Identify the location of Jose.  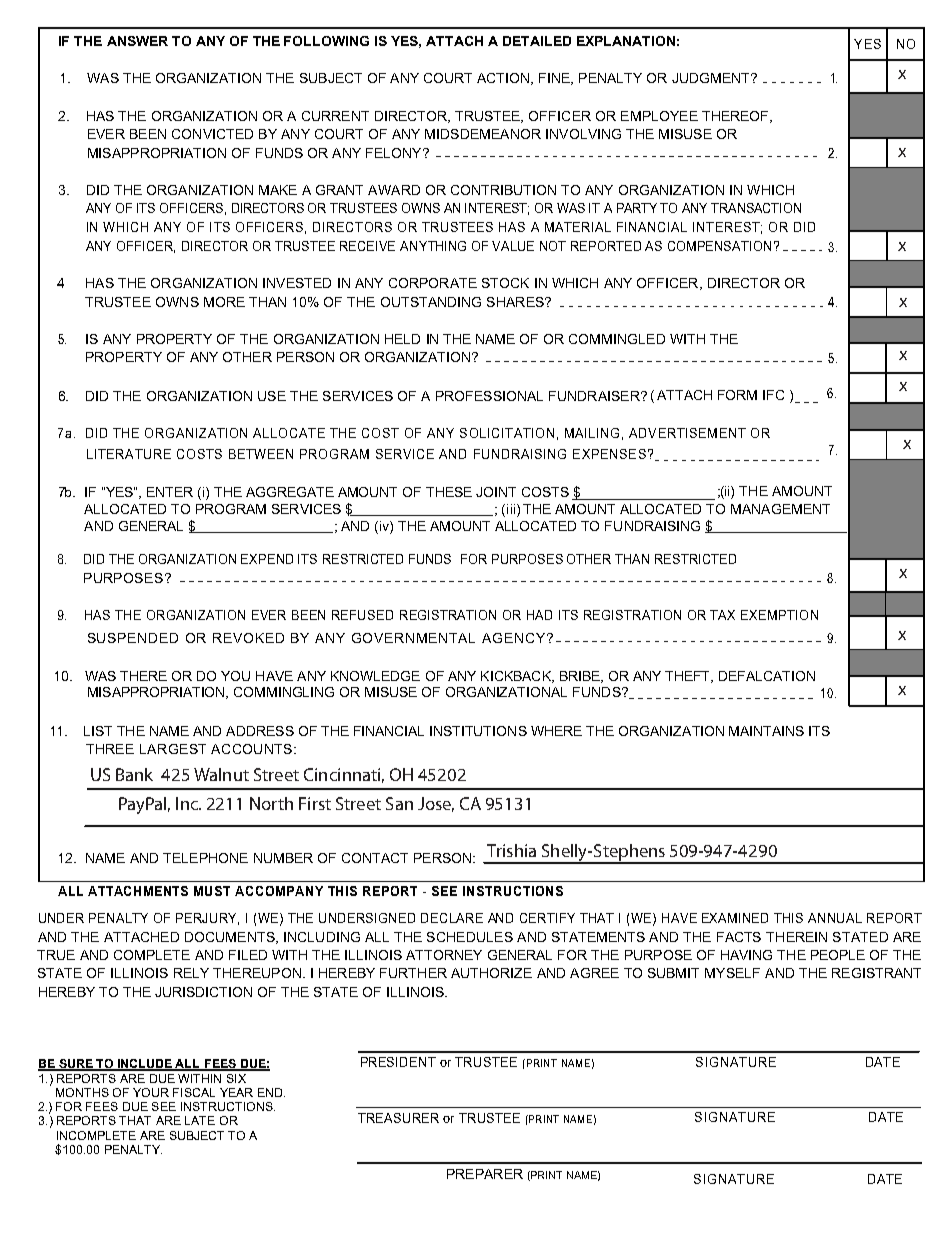
(436, 804).
